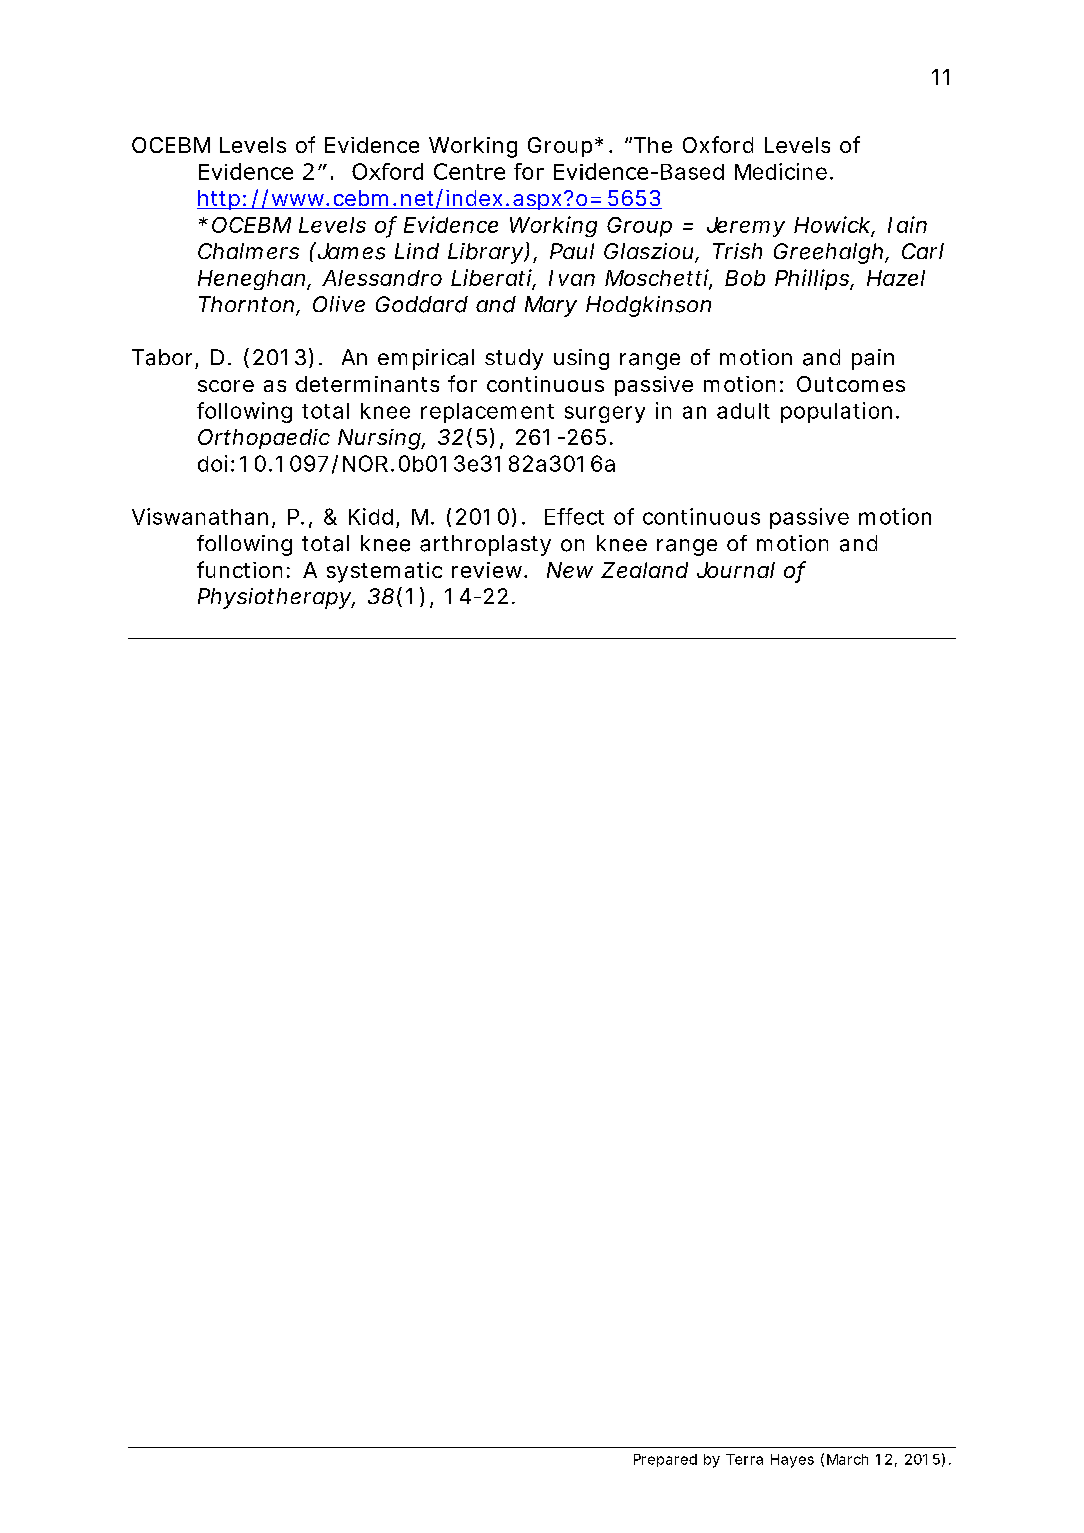  What do you see at coordinates (248, 251) in the screenshot?
I see `Chalmers` at bounding box center [248, 251].
